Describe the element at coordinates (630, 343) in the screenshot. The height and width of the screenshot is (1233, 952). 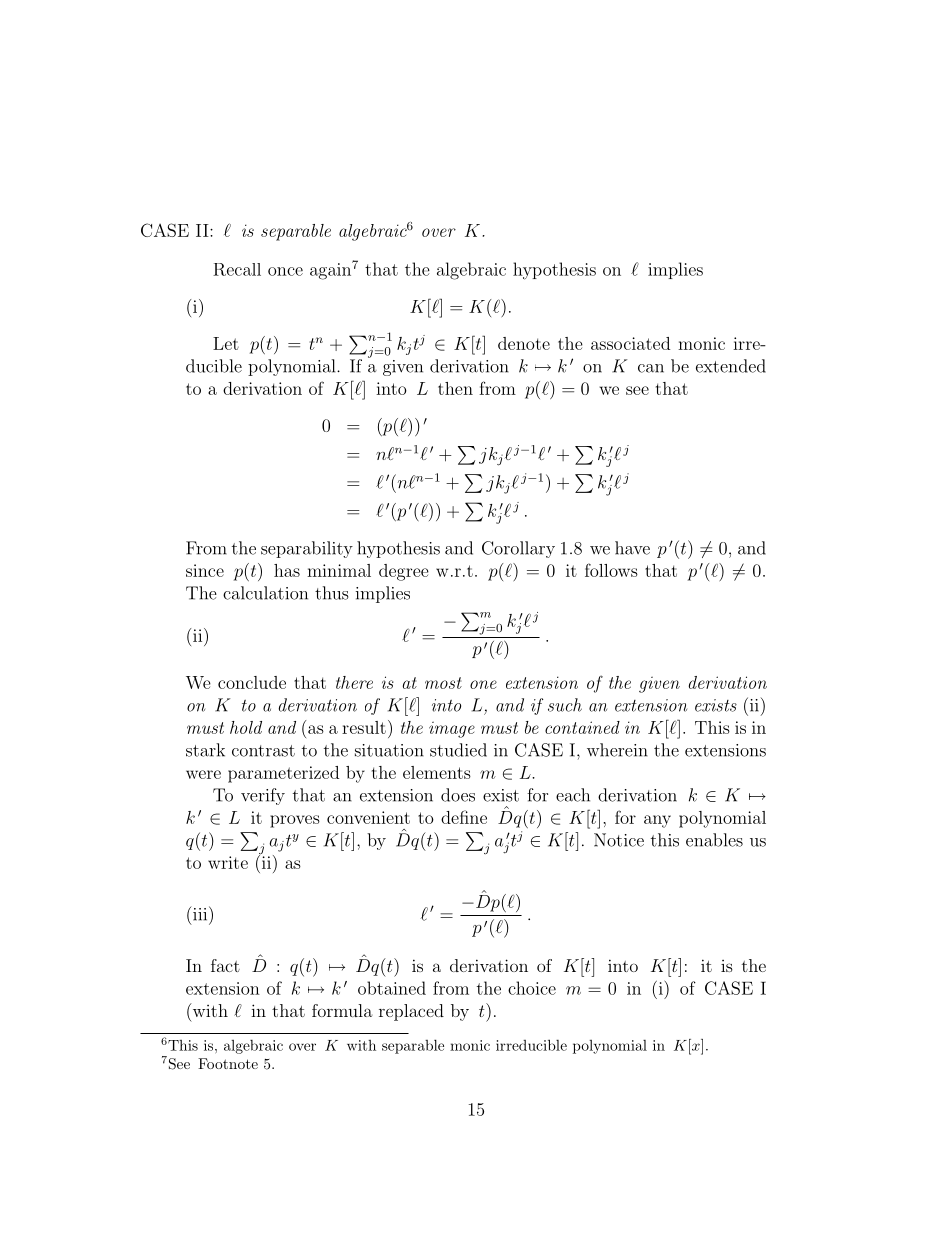
I see `associated` at that location.
